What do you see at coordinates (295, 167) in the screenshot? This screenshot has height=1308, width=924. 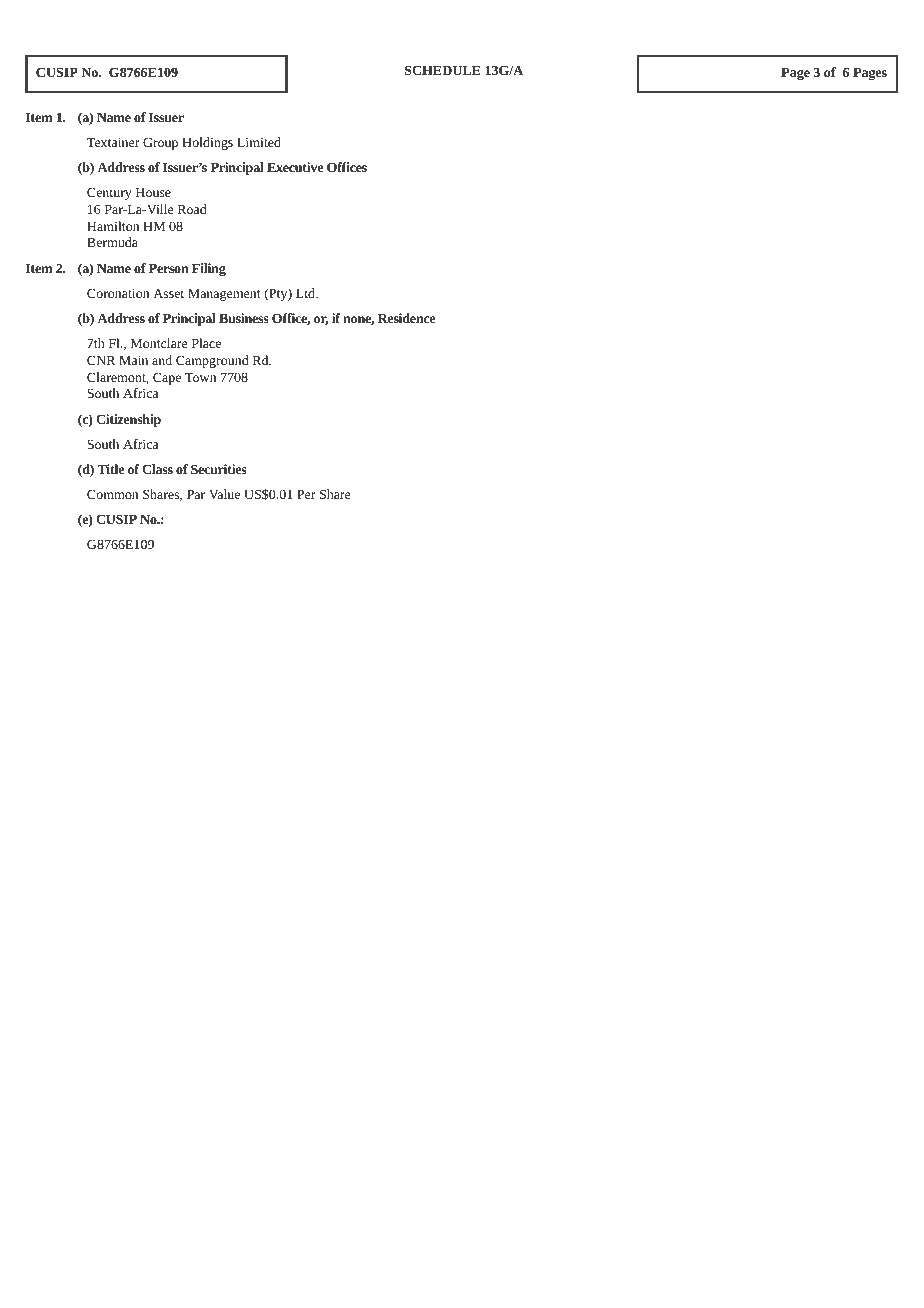 I see `Executive` at bounding box center [295, 167].
